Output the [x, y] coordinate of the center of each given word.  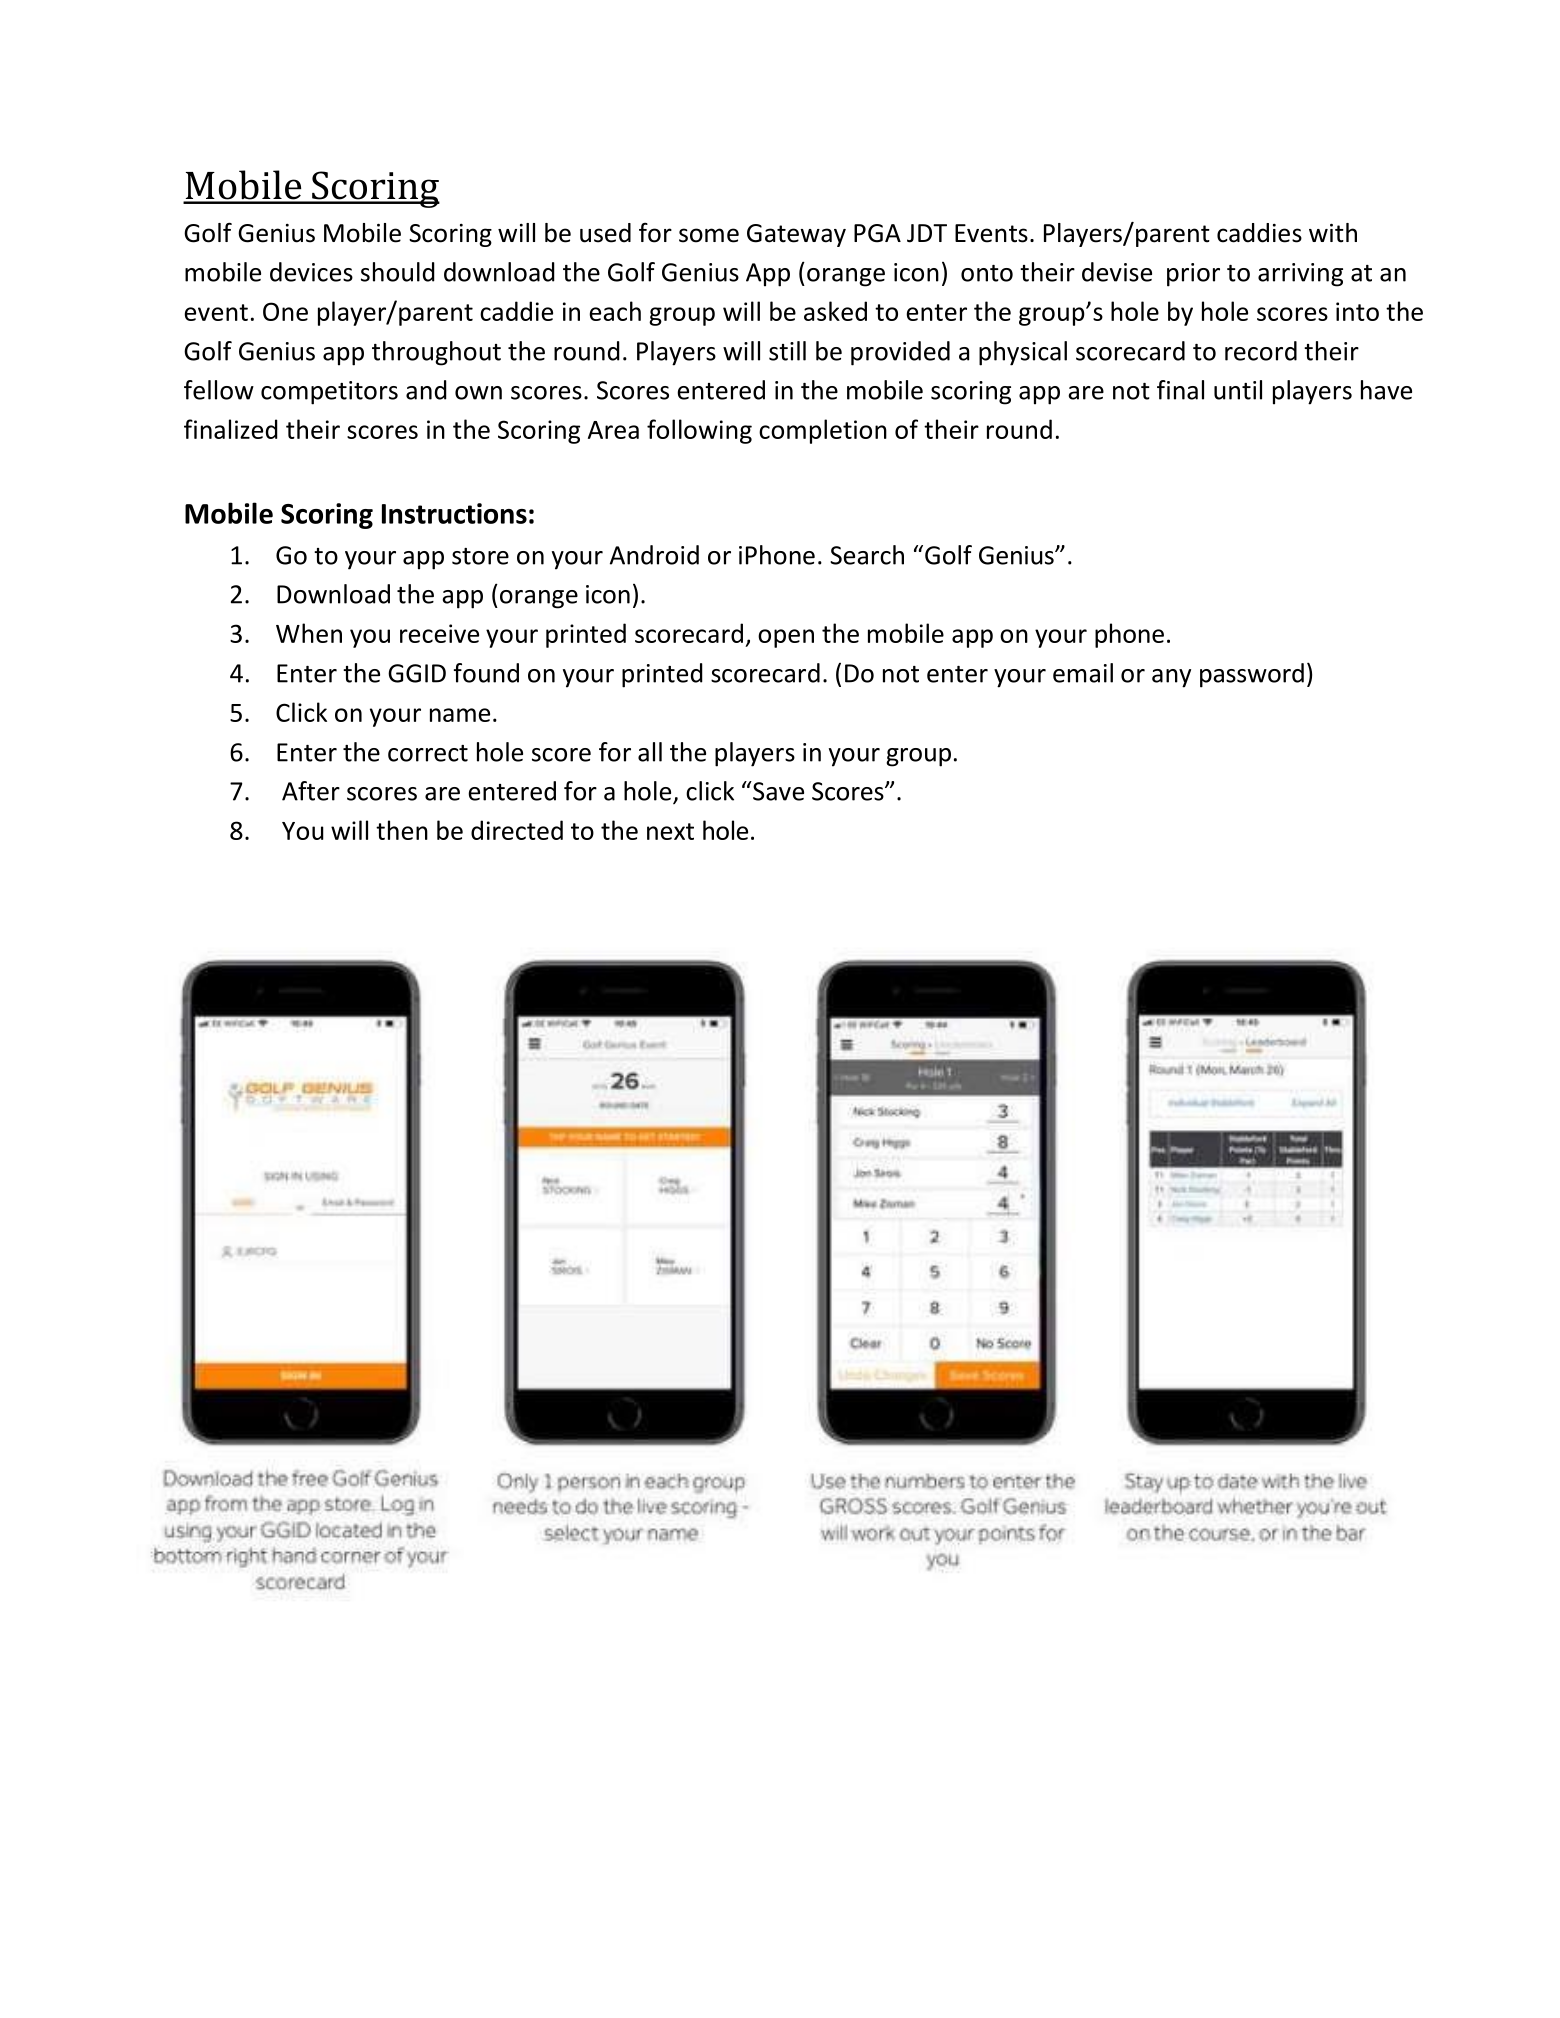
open [786, 638]
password [1252, 675]
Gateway [796, 235]
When [309, 633]
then [402, 830]
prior [1193, 275]
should [398, 272]
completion [823, 431]
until [1238, 390]
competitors [329, 393]
